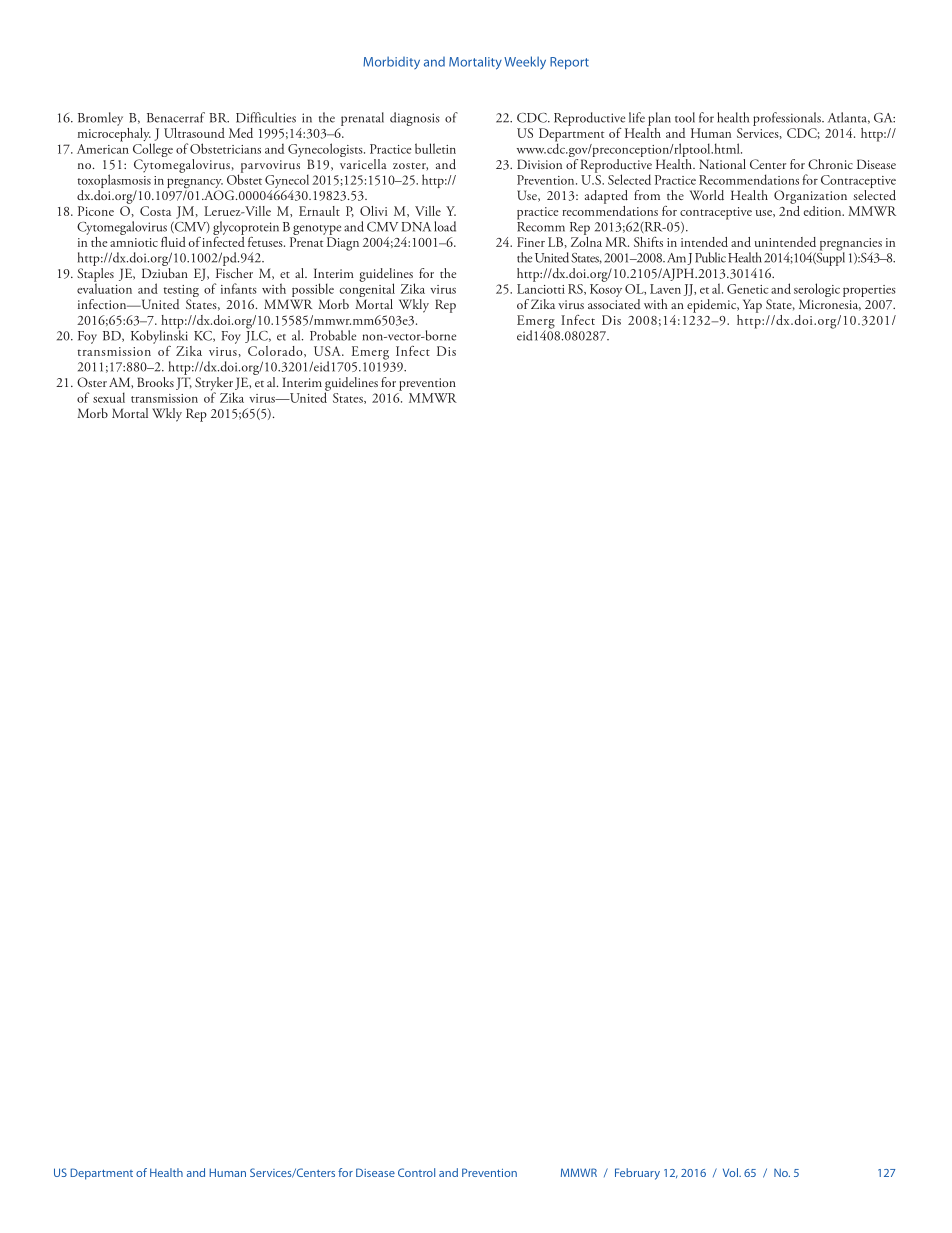 Image resolution: width=952 pixels, height=1233 pixels. What do you see at coordinates (416, 1172) in the screenshot?
I see `Control` at bounding box center [416, 1172].
